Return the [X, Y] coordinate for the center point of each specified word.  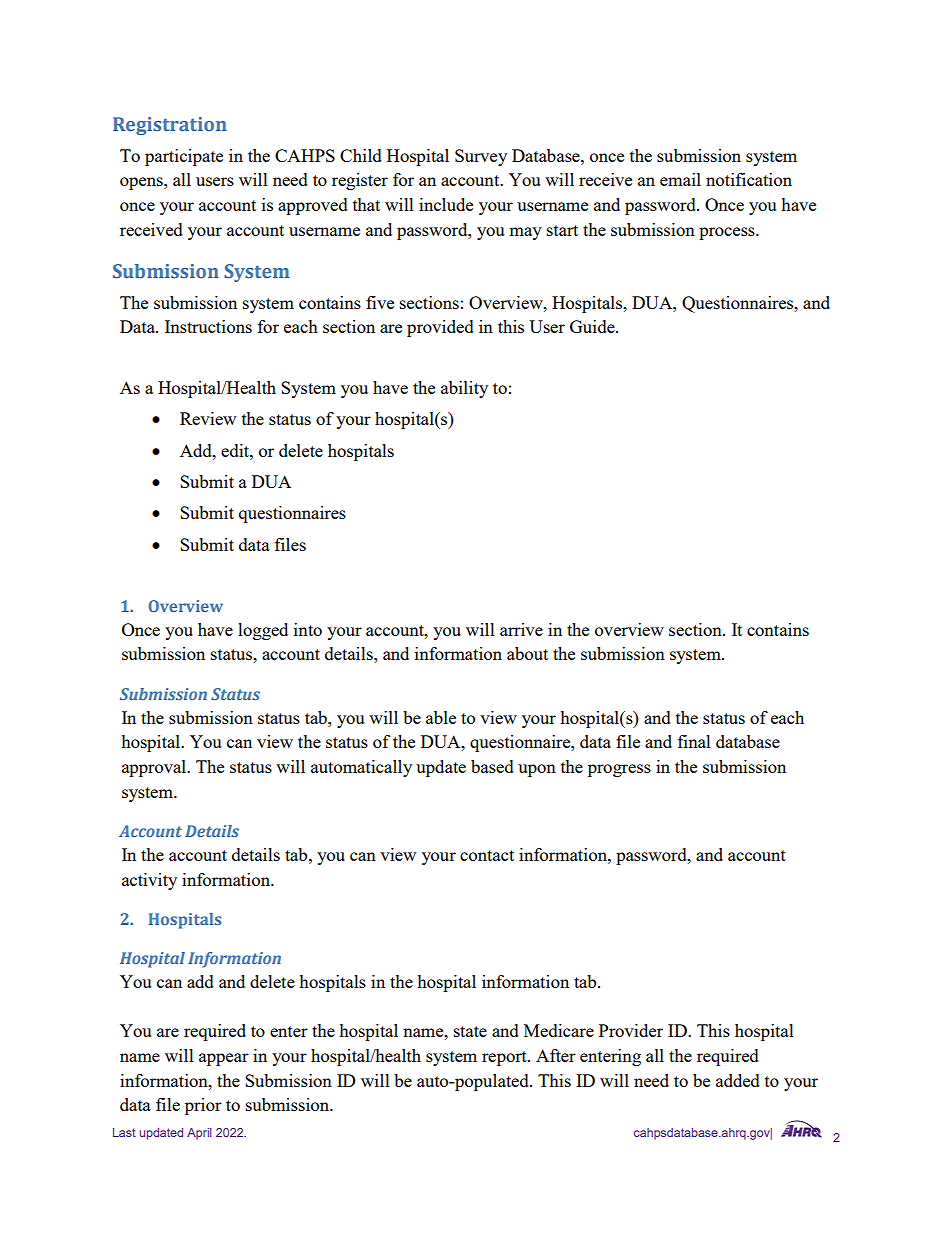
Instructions [208, 326]
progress [619, 770]
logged [263, 631]
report [505, 1058]
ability [464, 389]
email [680, 179]
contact [487, 855]
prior [203, 1106]
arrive [521, 629]
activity [149, 881]
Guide [593, 326]
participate [184, 157]
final [694, 741]
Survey [481, 157]
